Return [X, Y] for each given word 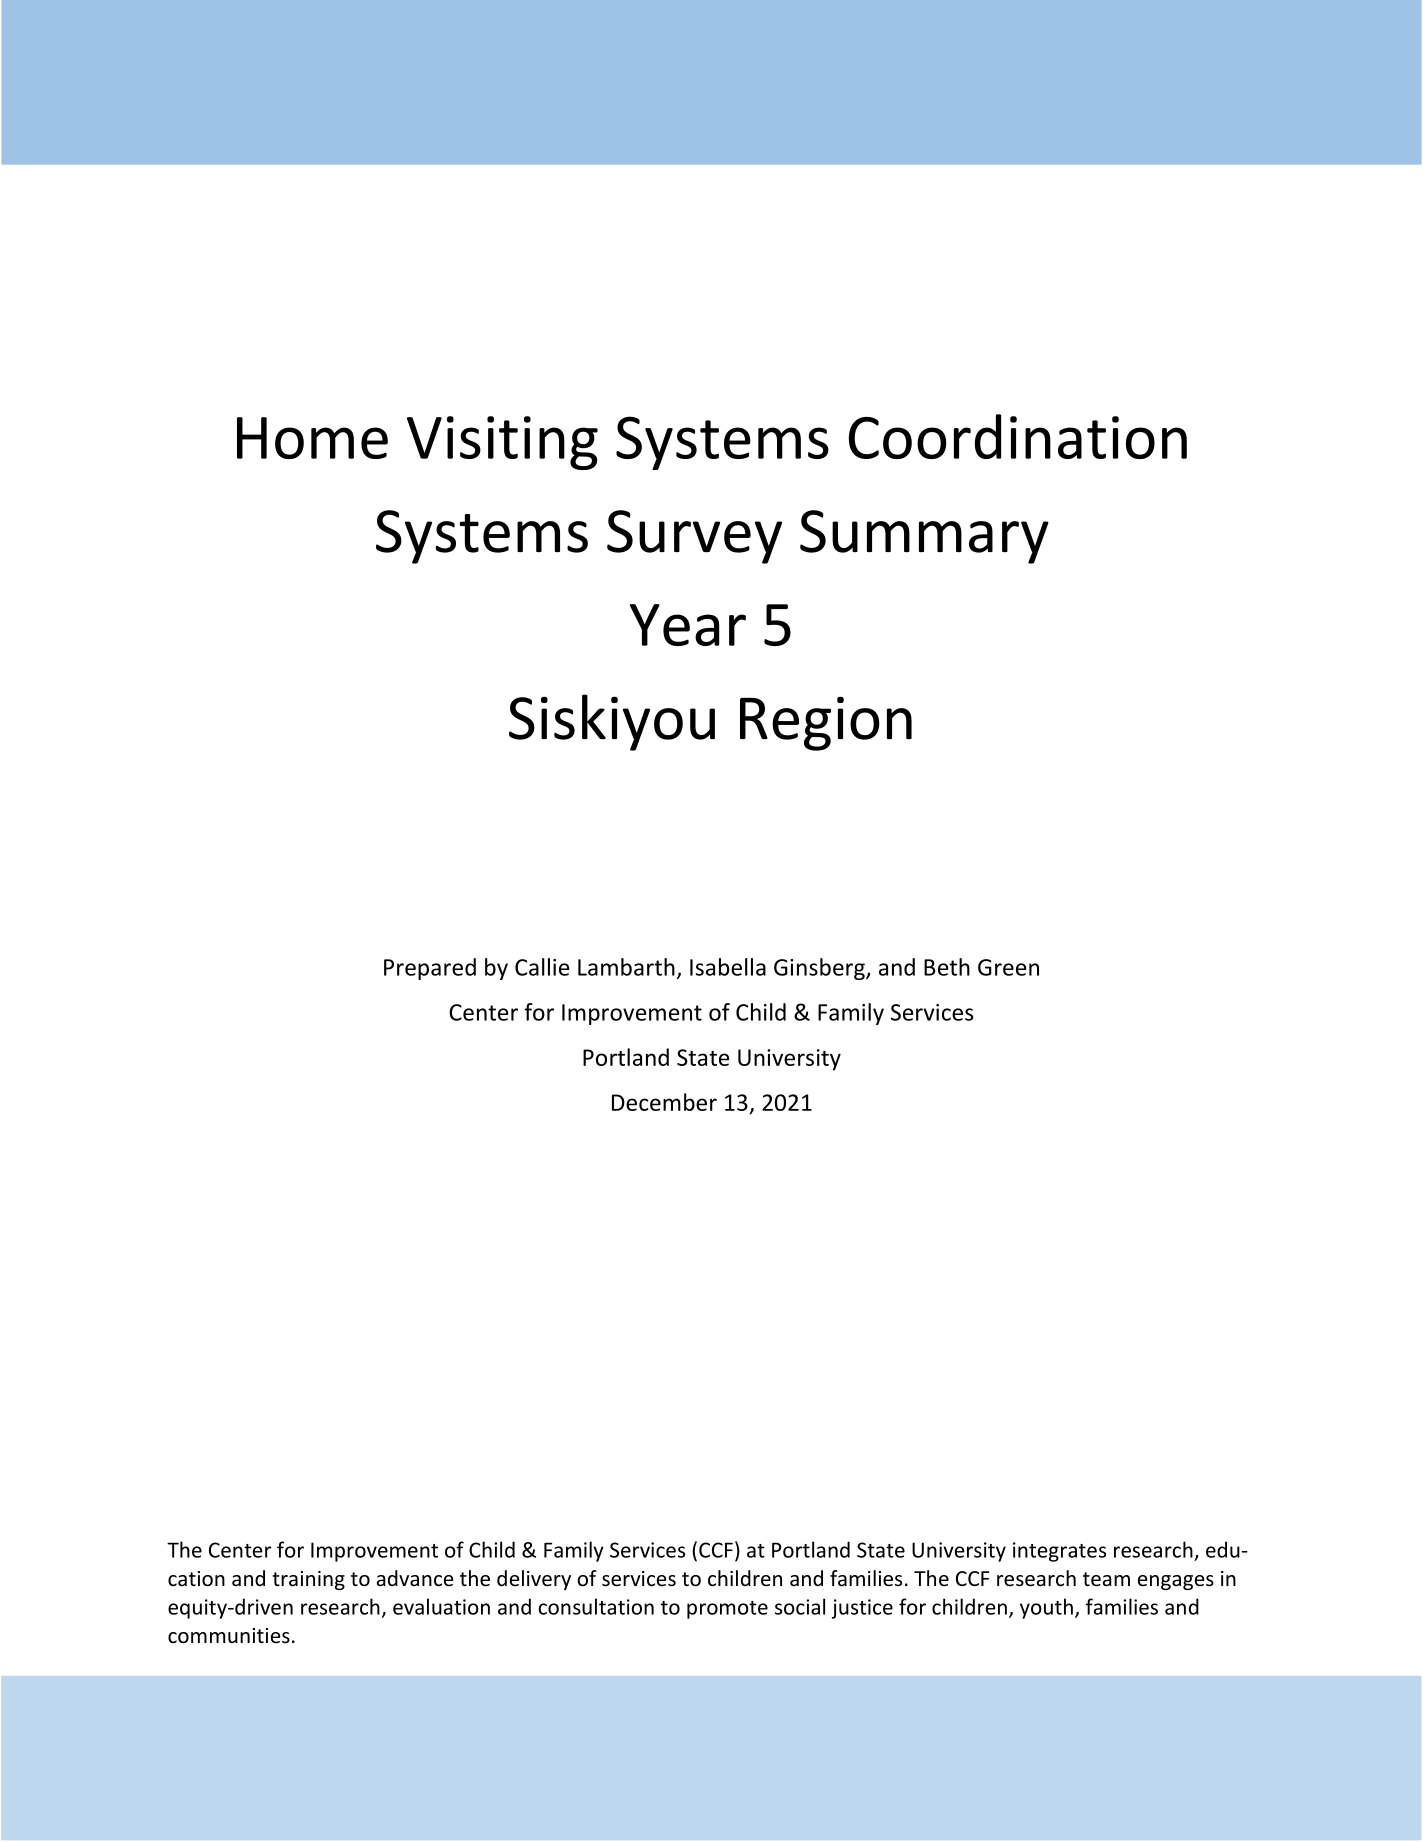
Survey [694, 537]
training [308, 1580]
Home [312, 438]
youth [1046, 1608]
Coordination [1018, 436]
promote [727, 1610]
